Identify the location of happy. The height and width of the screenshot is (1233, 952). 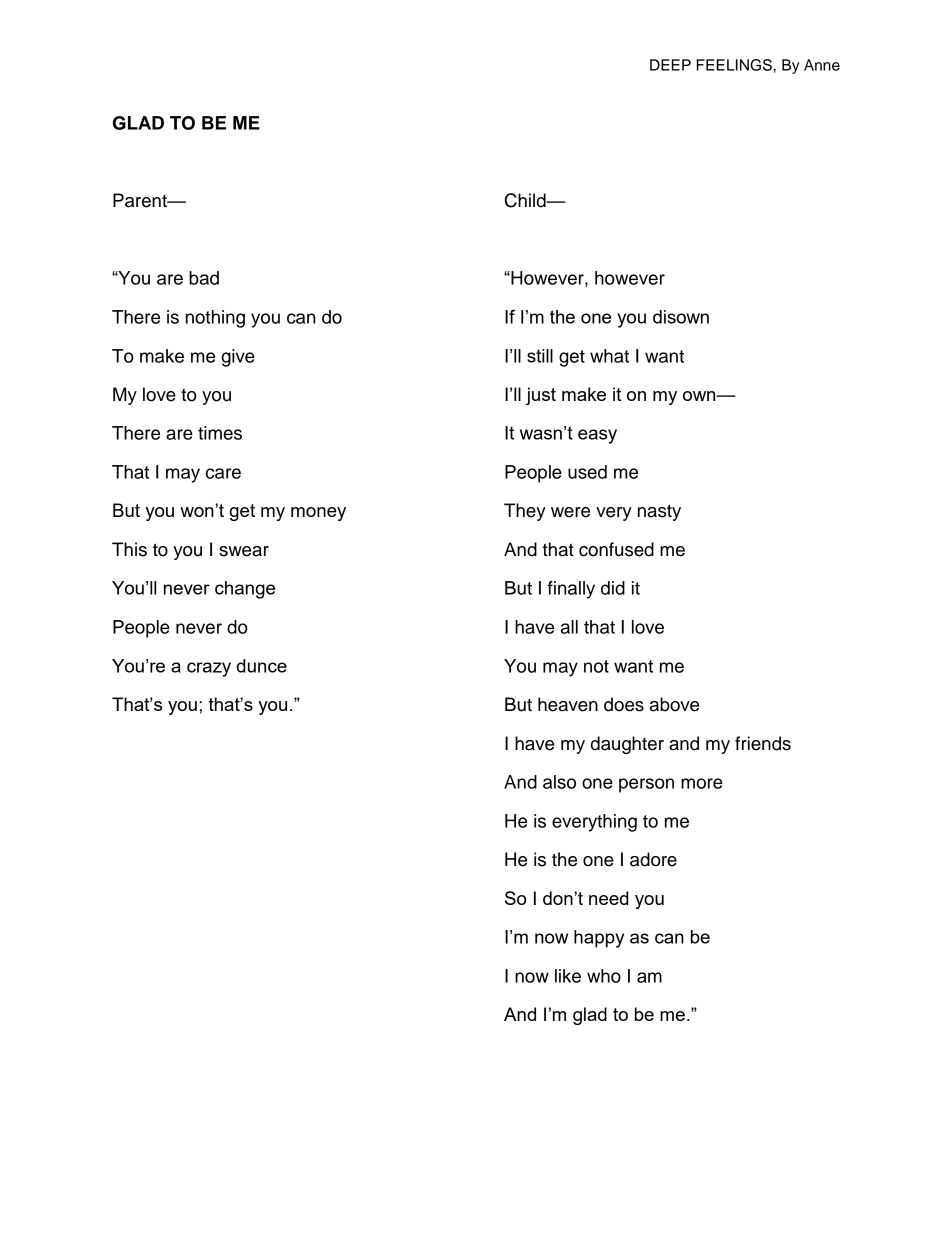
(599, 939).
